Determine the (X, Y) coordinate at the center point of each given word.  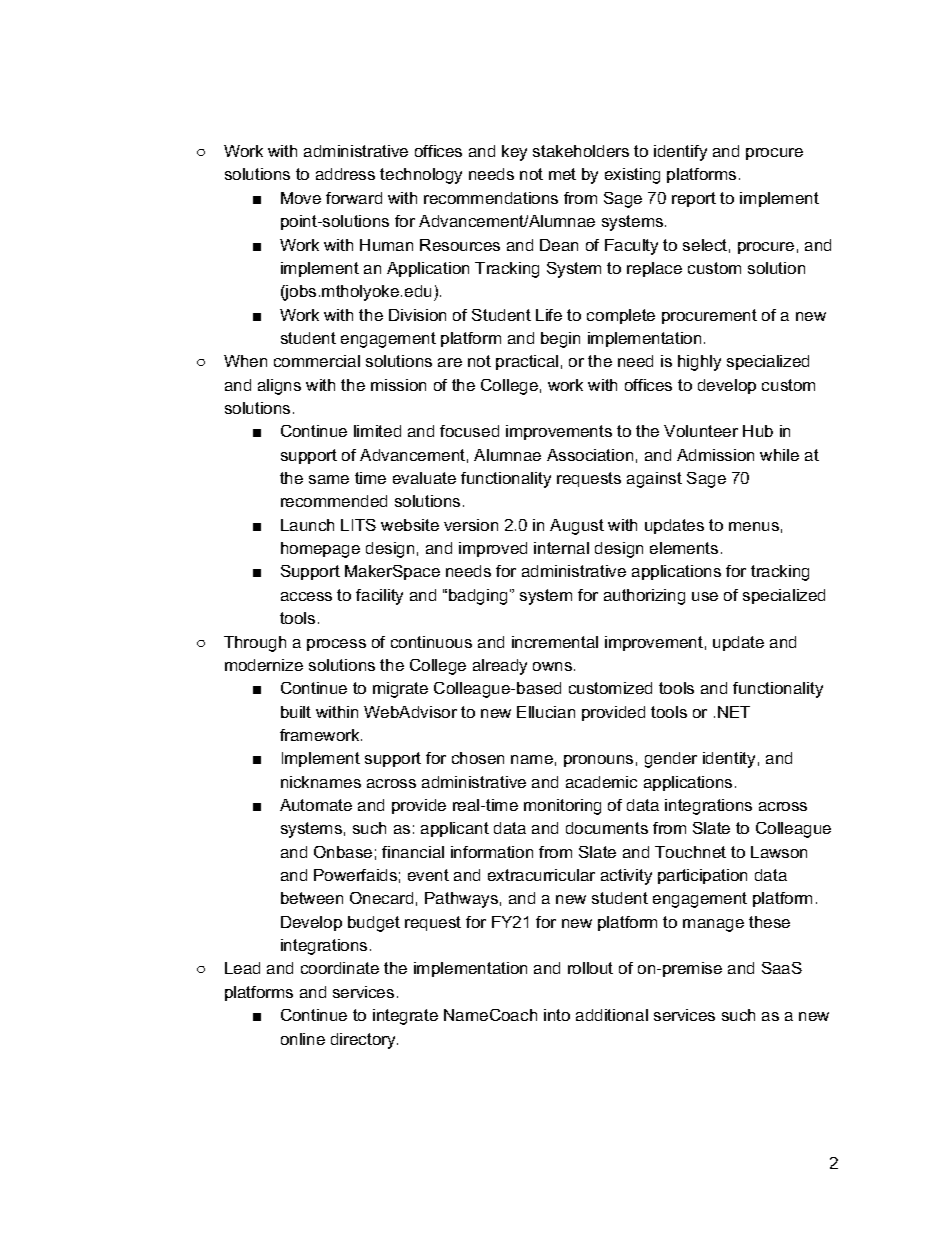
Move (301, 198)
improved (493, 549)
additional (612, 1015)
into (557, 1015)
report (694, 199)
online (303, 1039)
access (306, 596)
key (514, 153)
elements (684, 548)
